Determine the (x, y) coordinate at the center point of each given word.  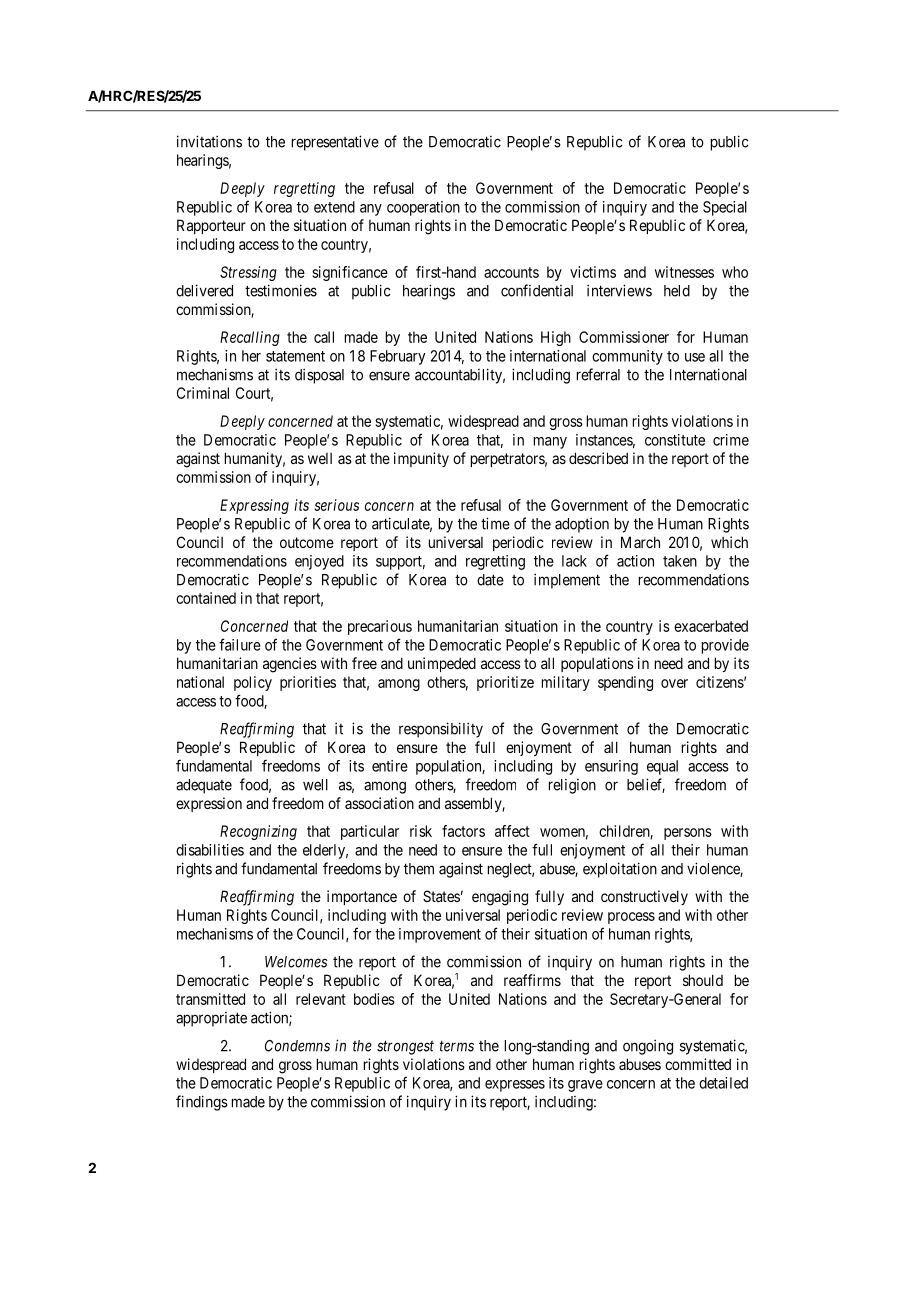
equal (662, 767)
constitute (675, 440)
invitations (209, 141)
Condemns (297, 1046)
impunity (421, 459)
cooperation (423, 208)
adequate (204, 786)
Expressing (254, 506)
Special (725, 208)
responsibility (441, 730)
